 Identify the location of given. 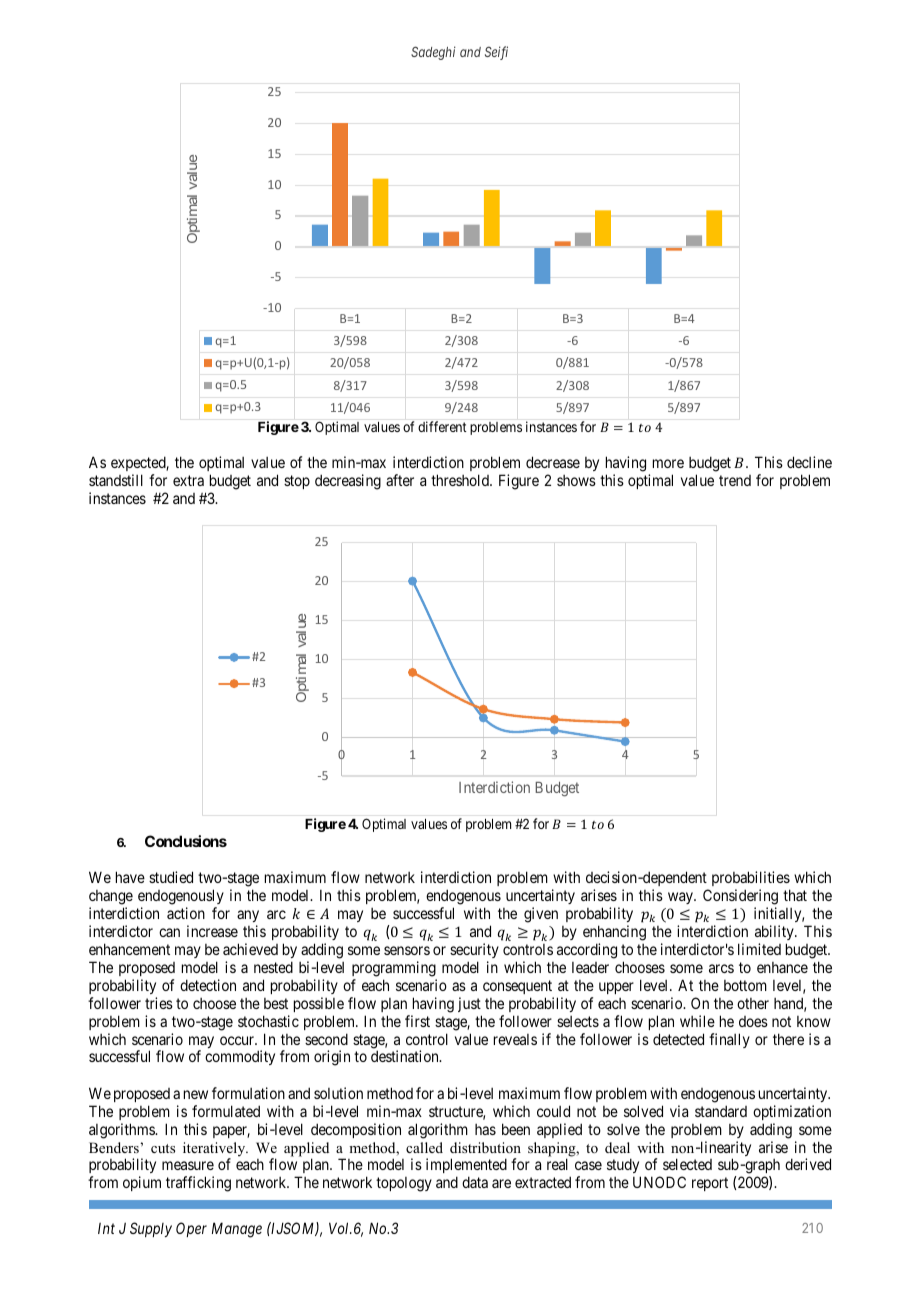
(541, 915).
